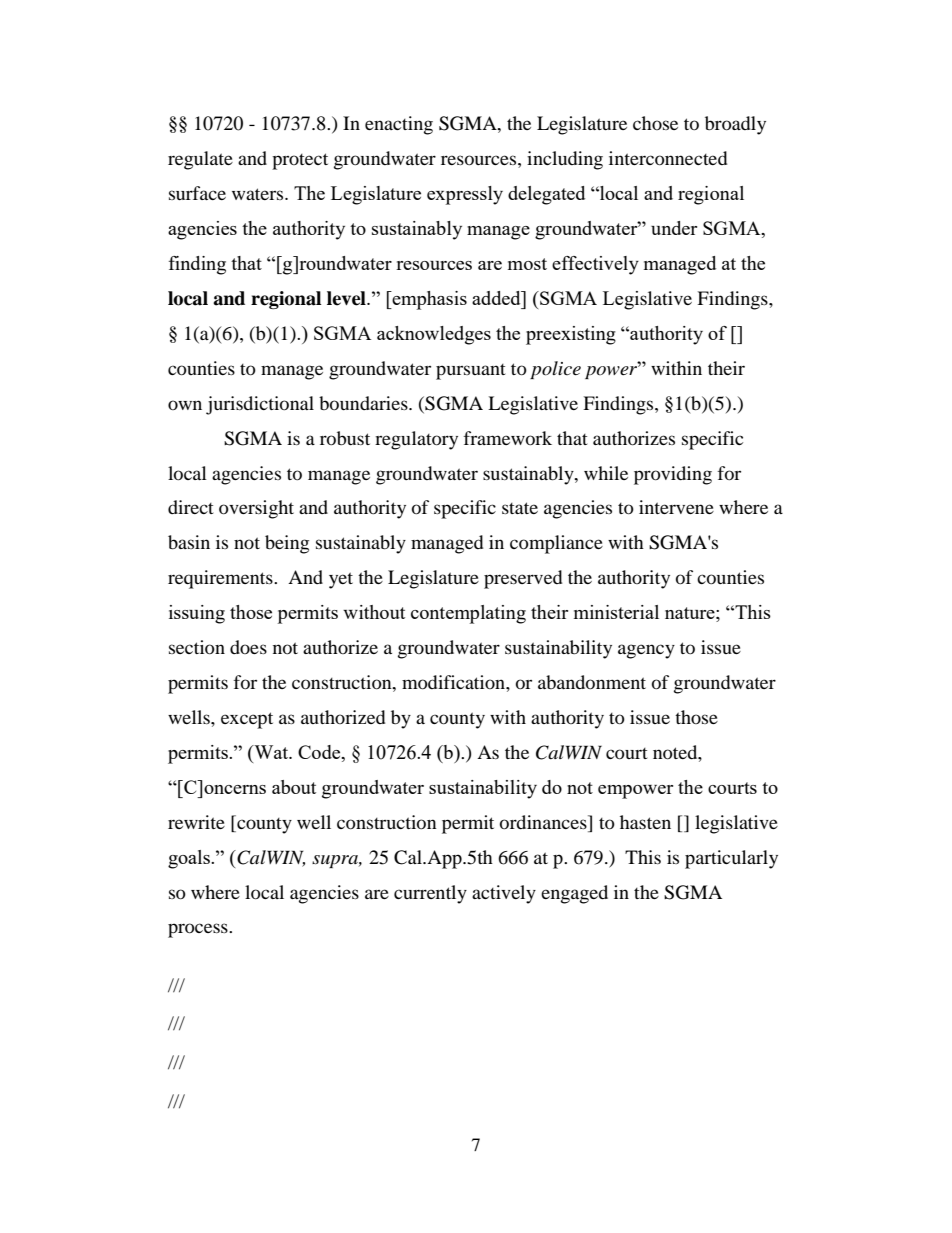 The height and width of the page is (1233, 952). Describe the element at coordinates (199, 930) in the page. I see `process` at that location.
